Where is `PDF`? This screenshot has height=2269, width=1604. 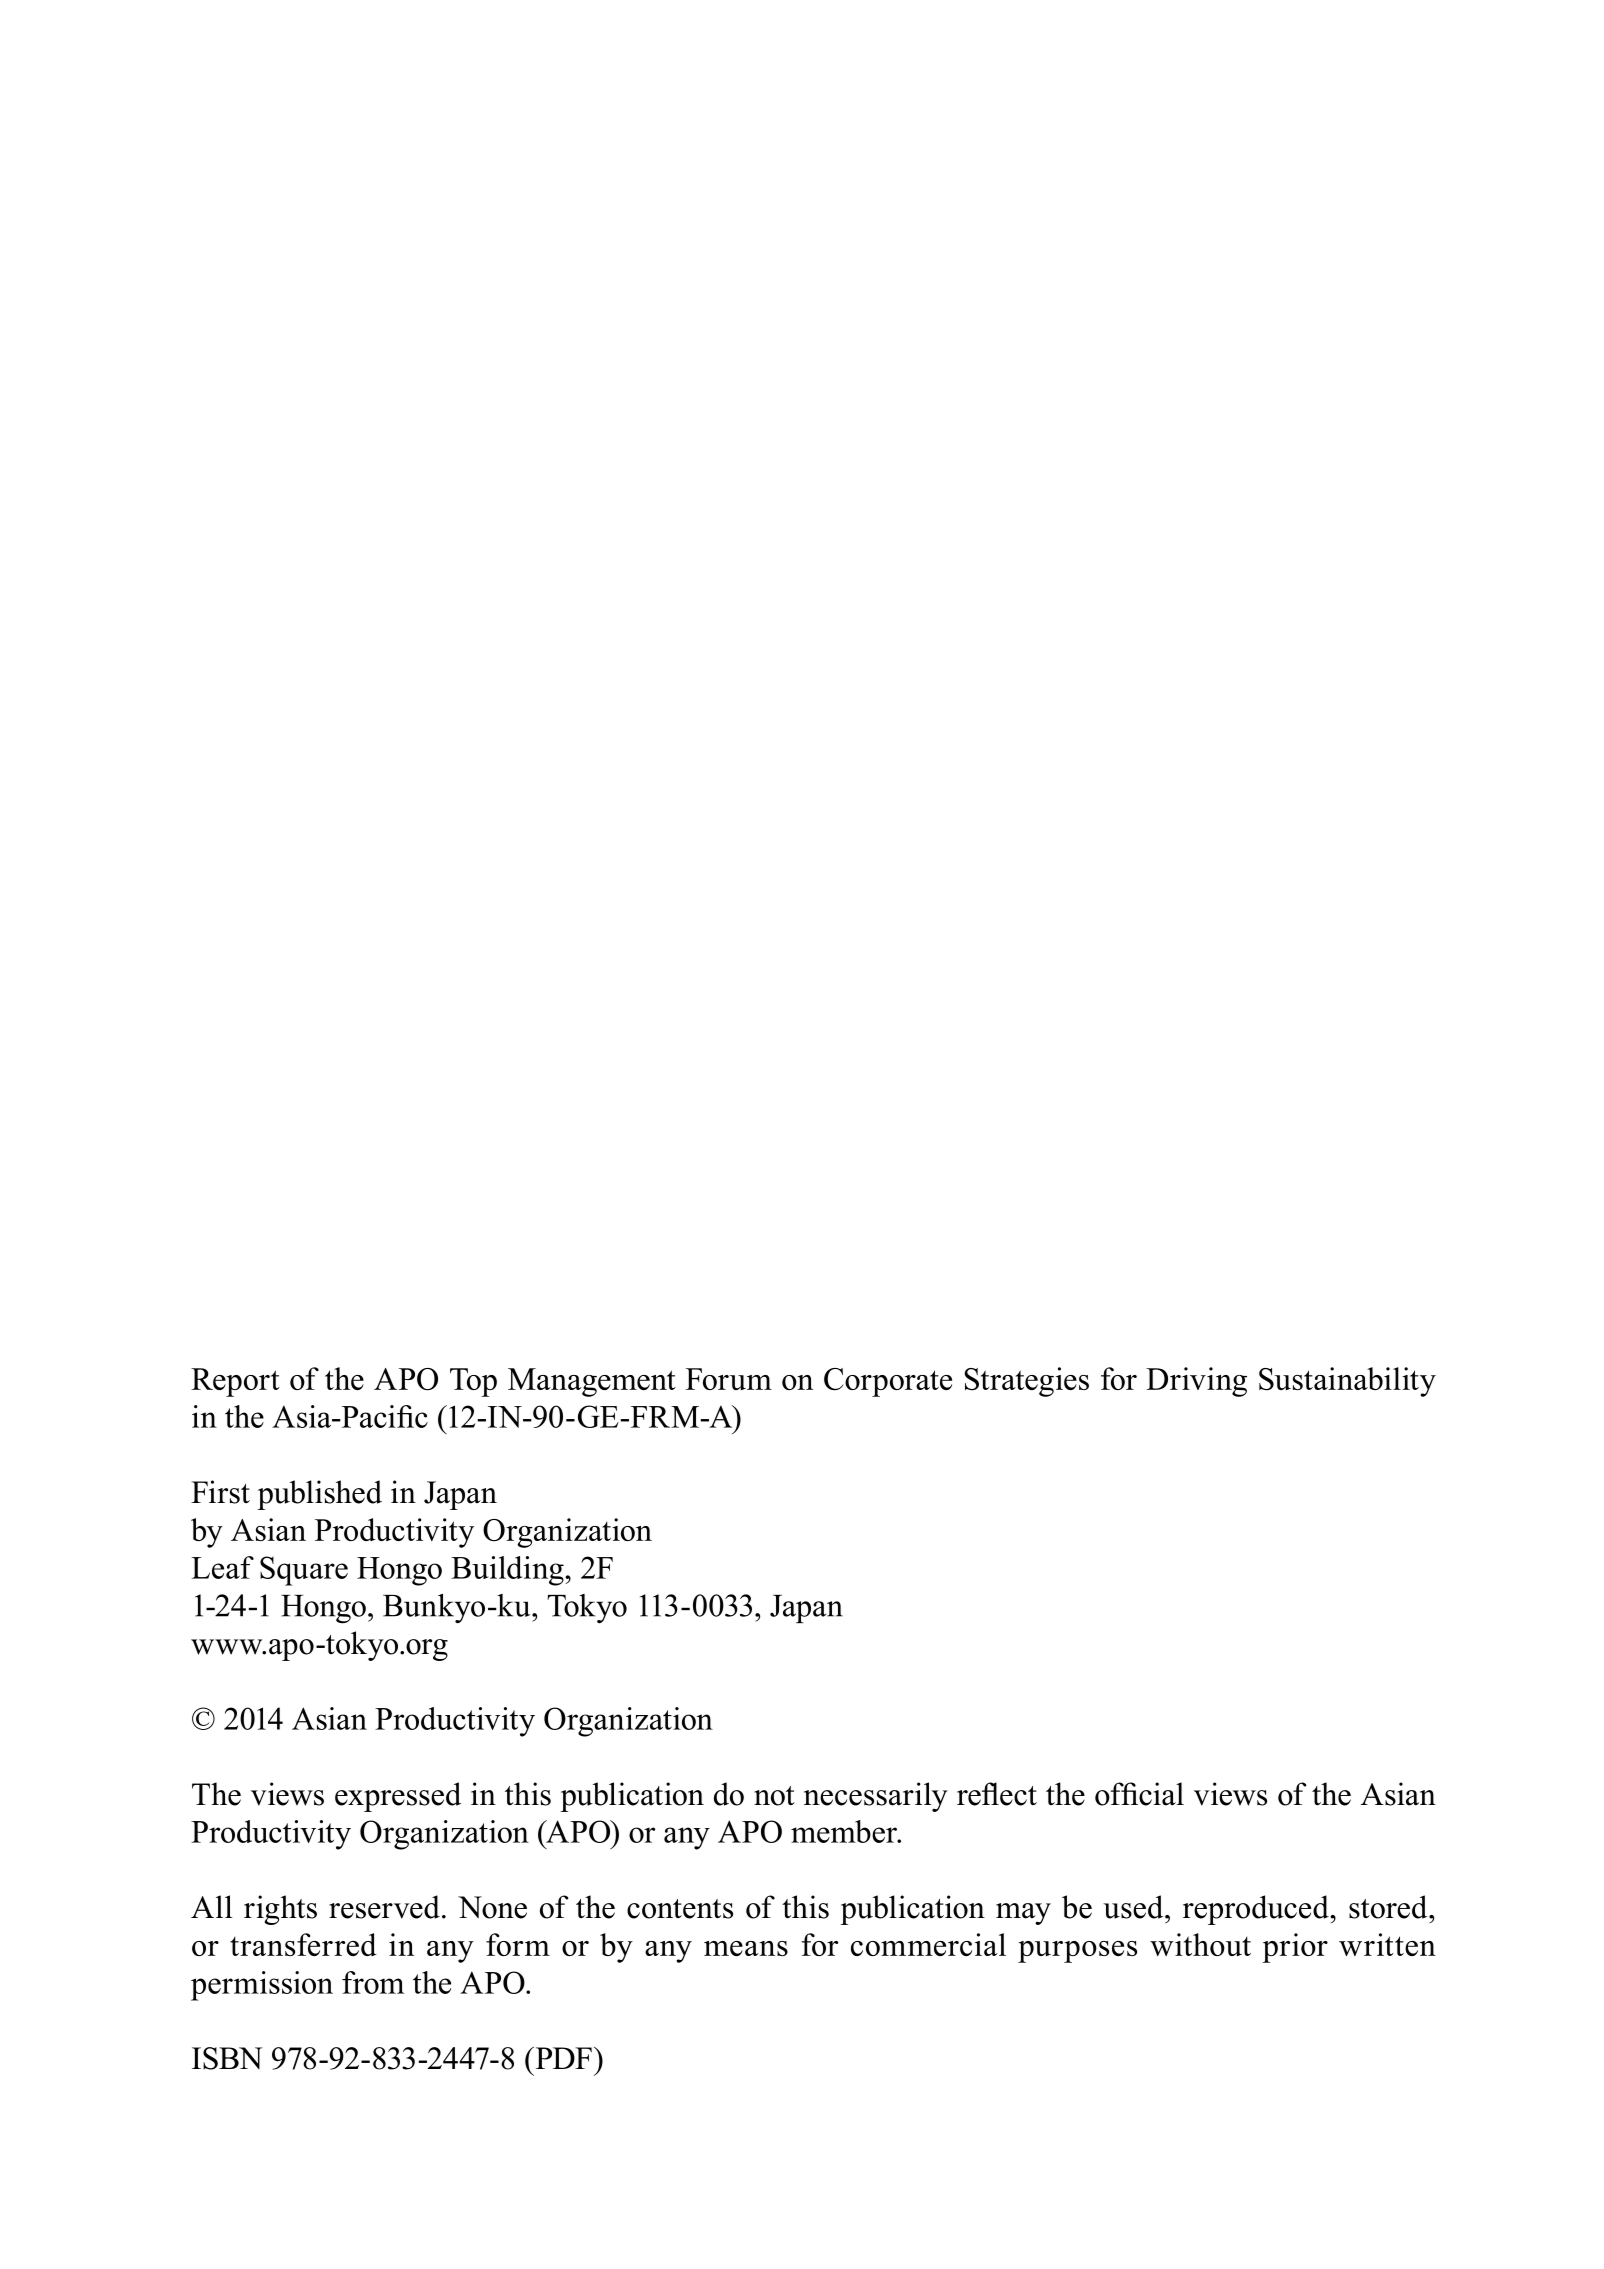
PDF is located at coordinates (562, 2058).
